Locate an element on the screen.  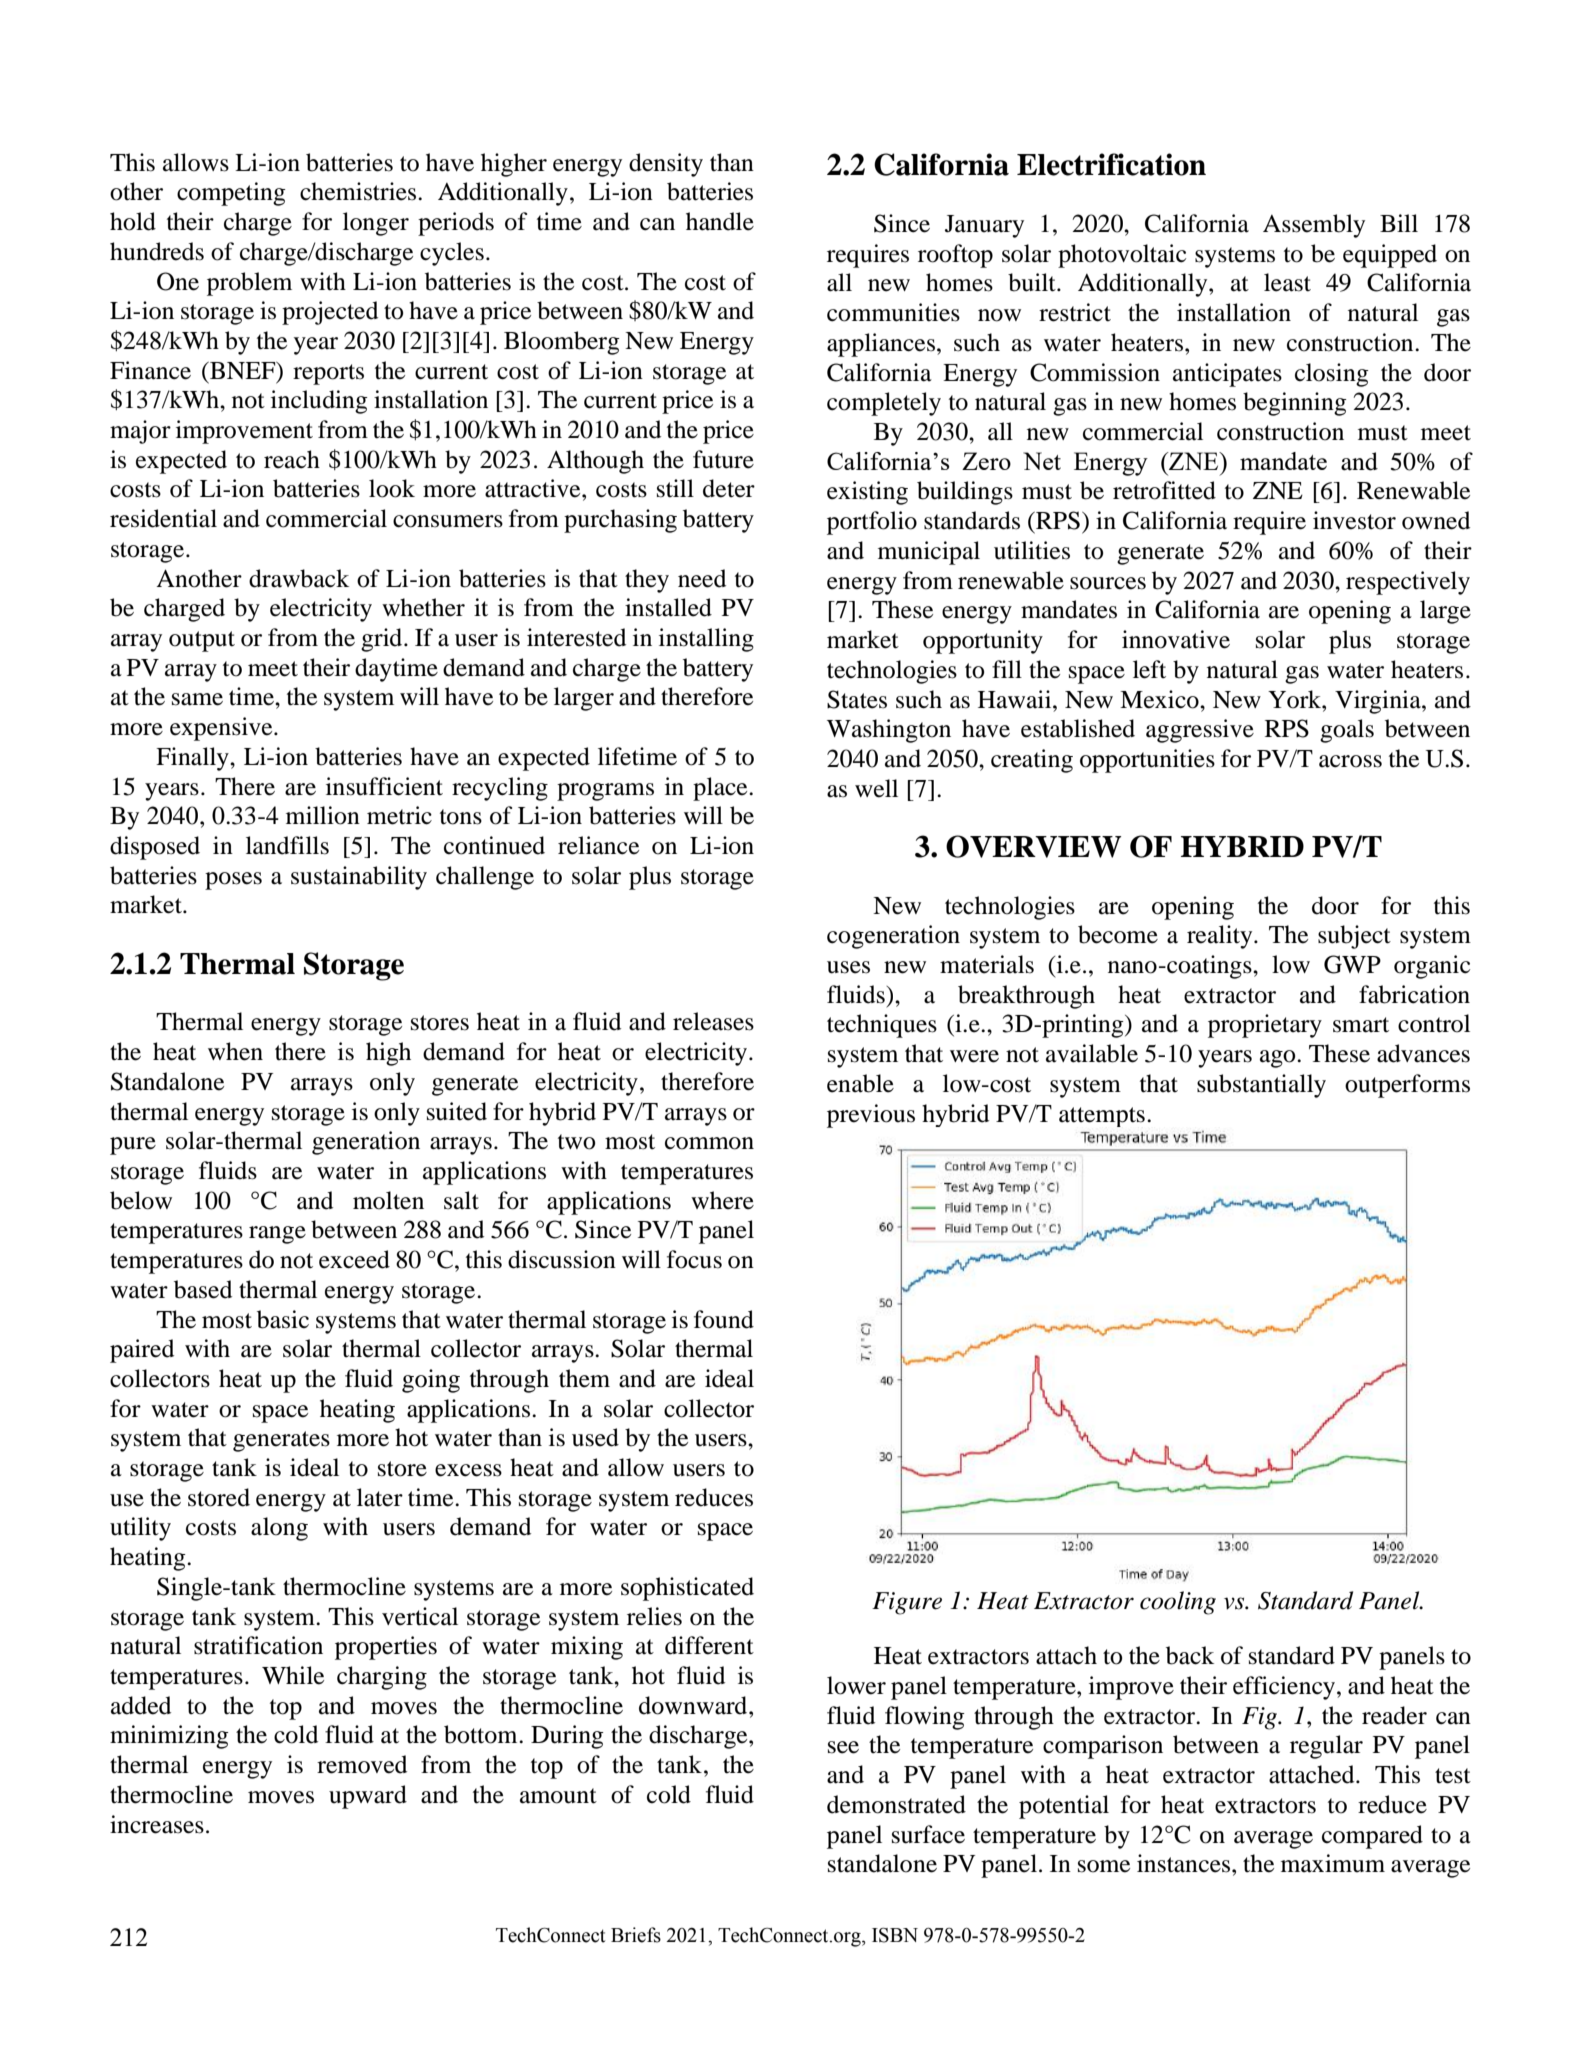
upward is located at coordinates (368, 1797).
